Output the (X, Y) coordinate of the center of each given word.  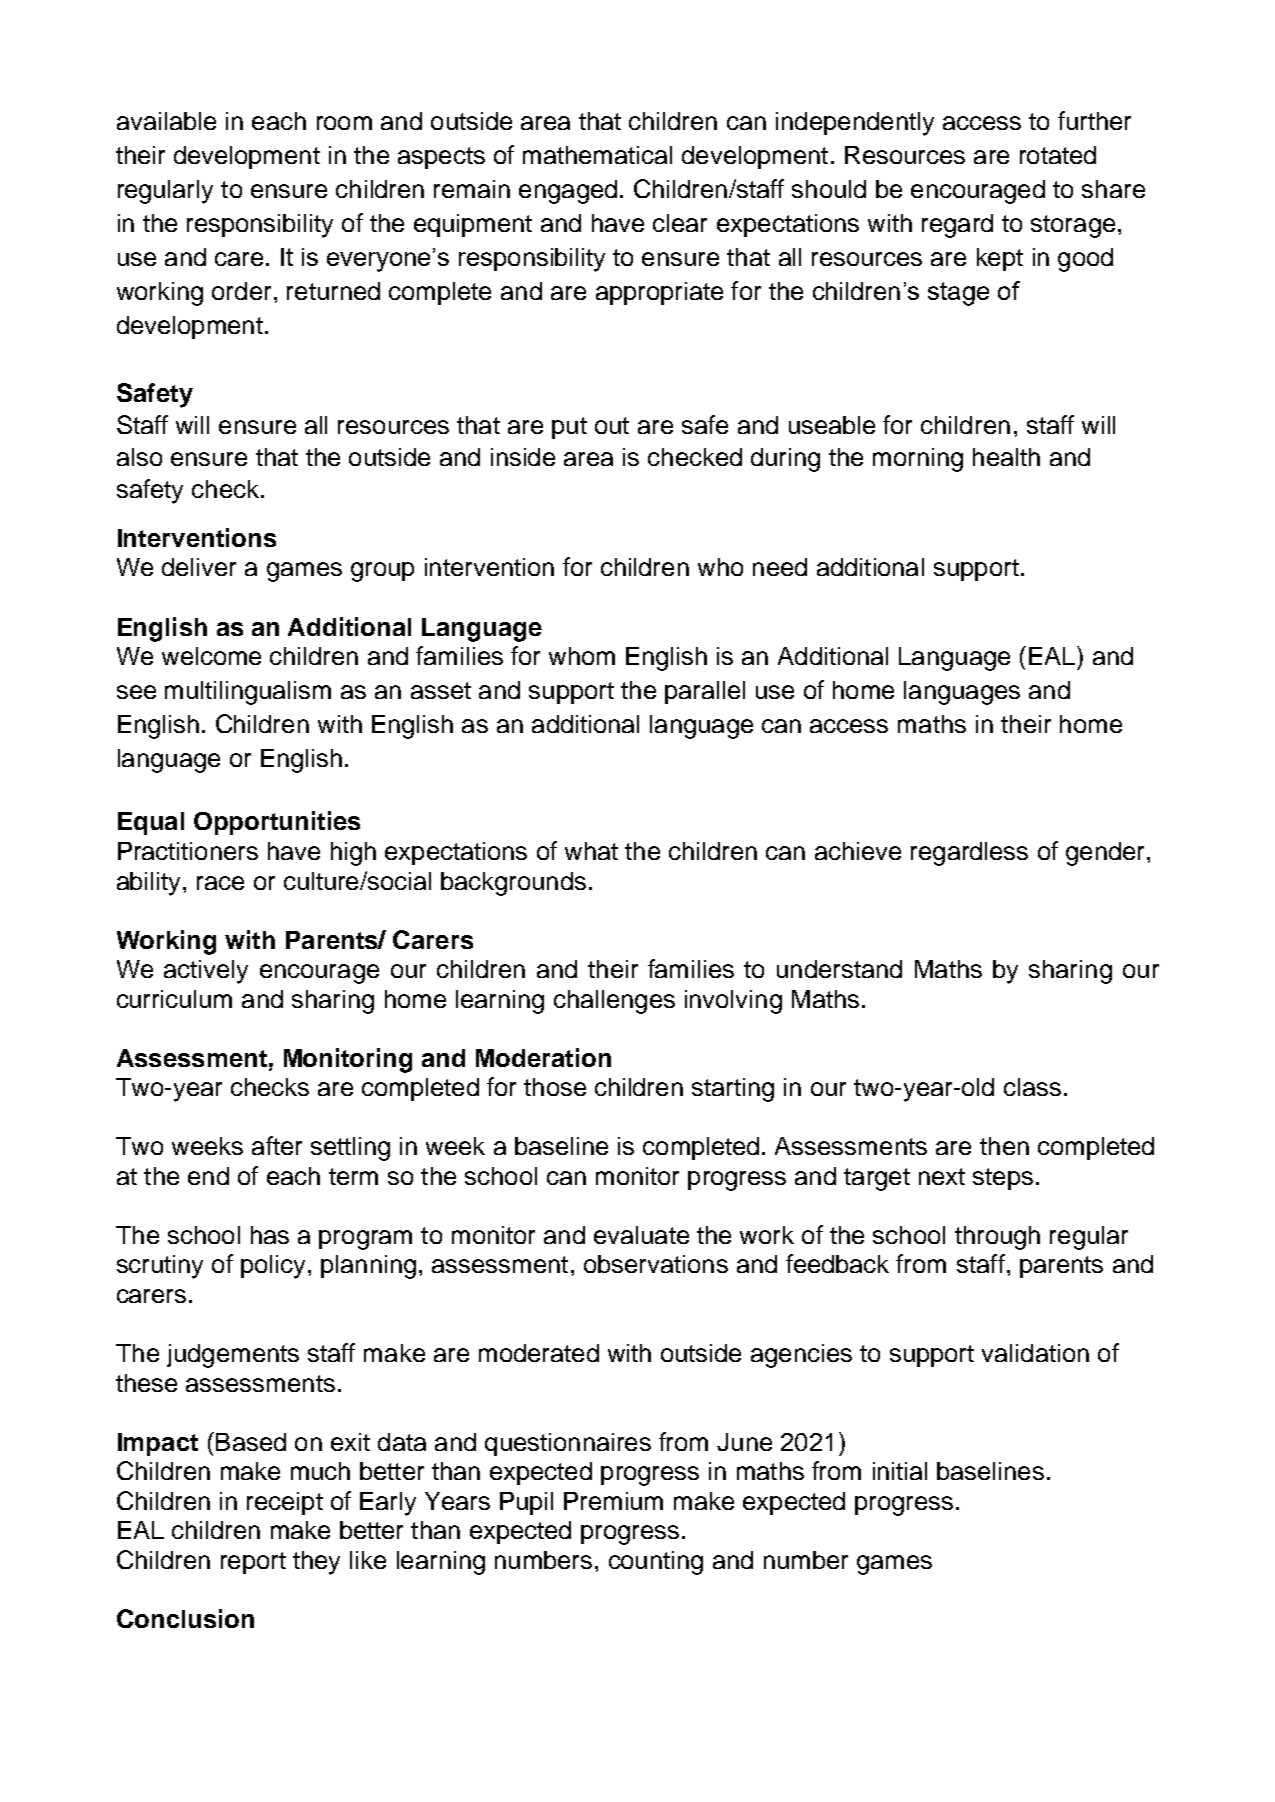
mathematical (597, 155)
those (555, 1087)
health (1006, 457)
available (166, 121)
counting (656, 1563)
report (253, 1563)
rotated (1058, 155)
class (1032, 1087)
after (277, 1145)
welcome (211, 656)
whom (582, 656)
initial (900, 1471)
